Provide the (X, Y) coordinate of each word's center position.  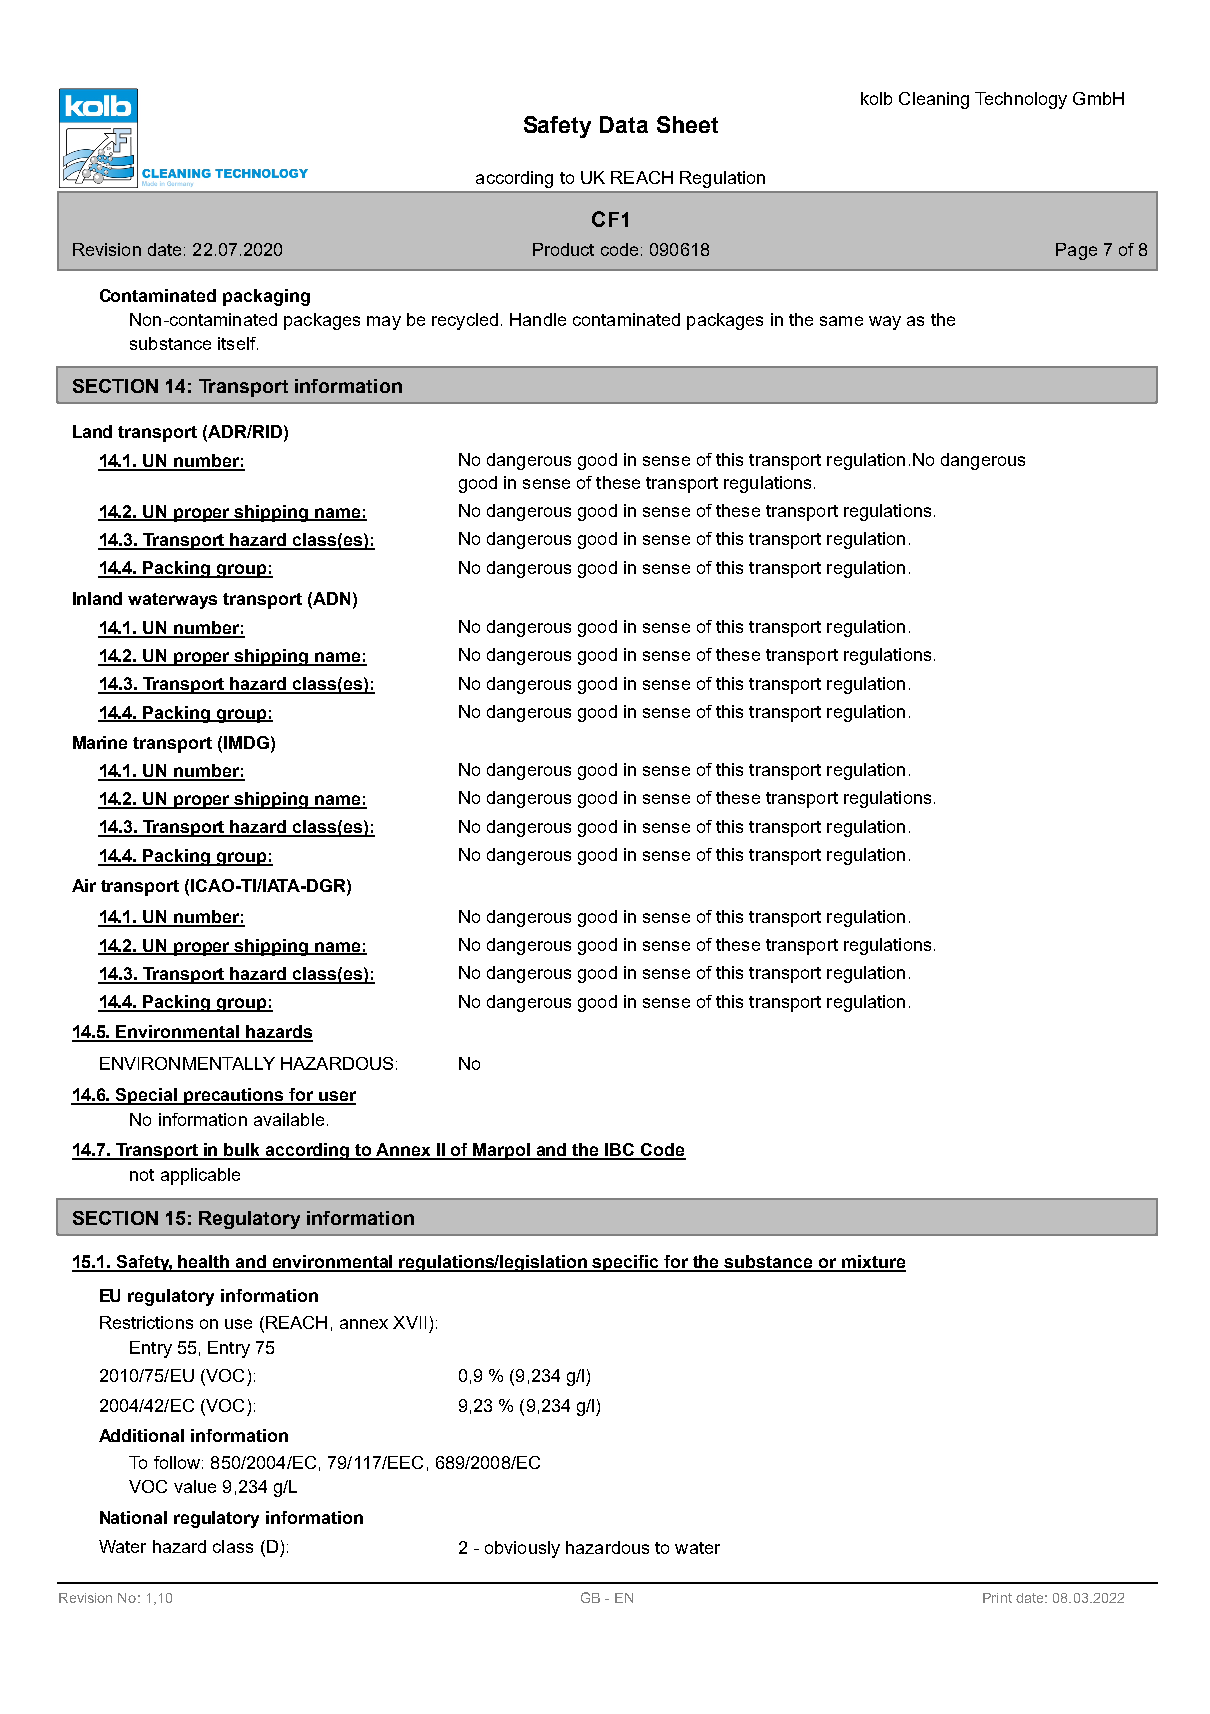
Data (624, 124)
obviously (522, 1549)
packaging (266, 297)
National (133, 1517)
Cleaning (934, 100)
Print (997, 1598)
